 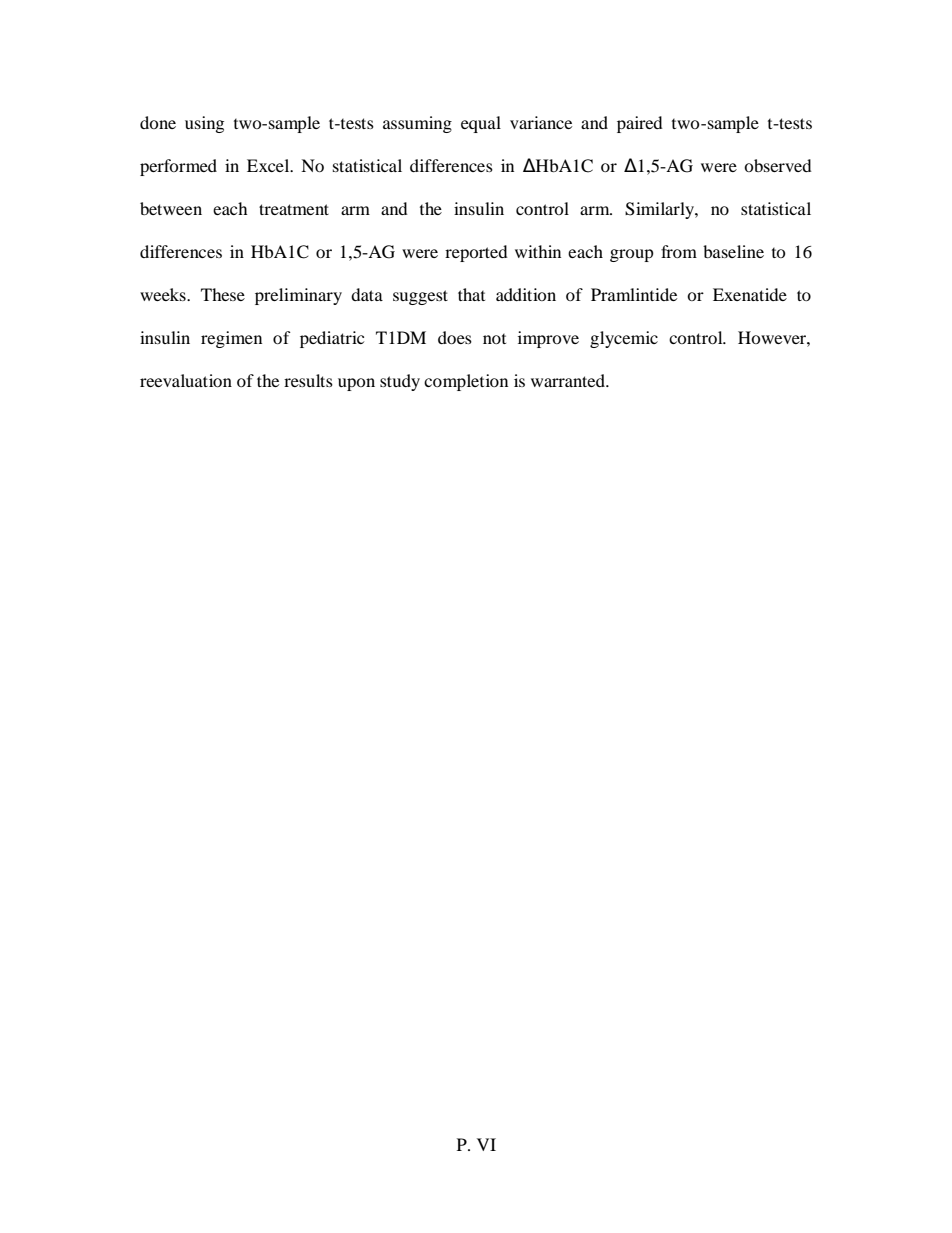 I want to click on using, so click(x=204, y=124).
